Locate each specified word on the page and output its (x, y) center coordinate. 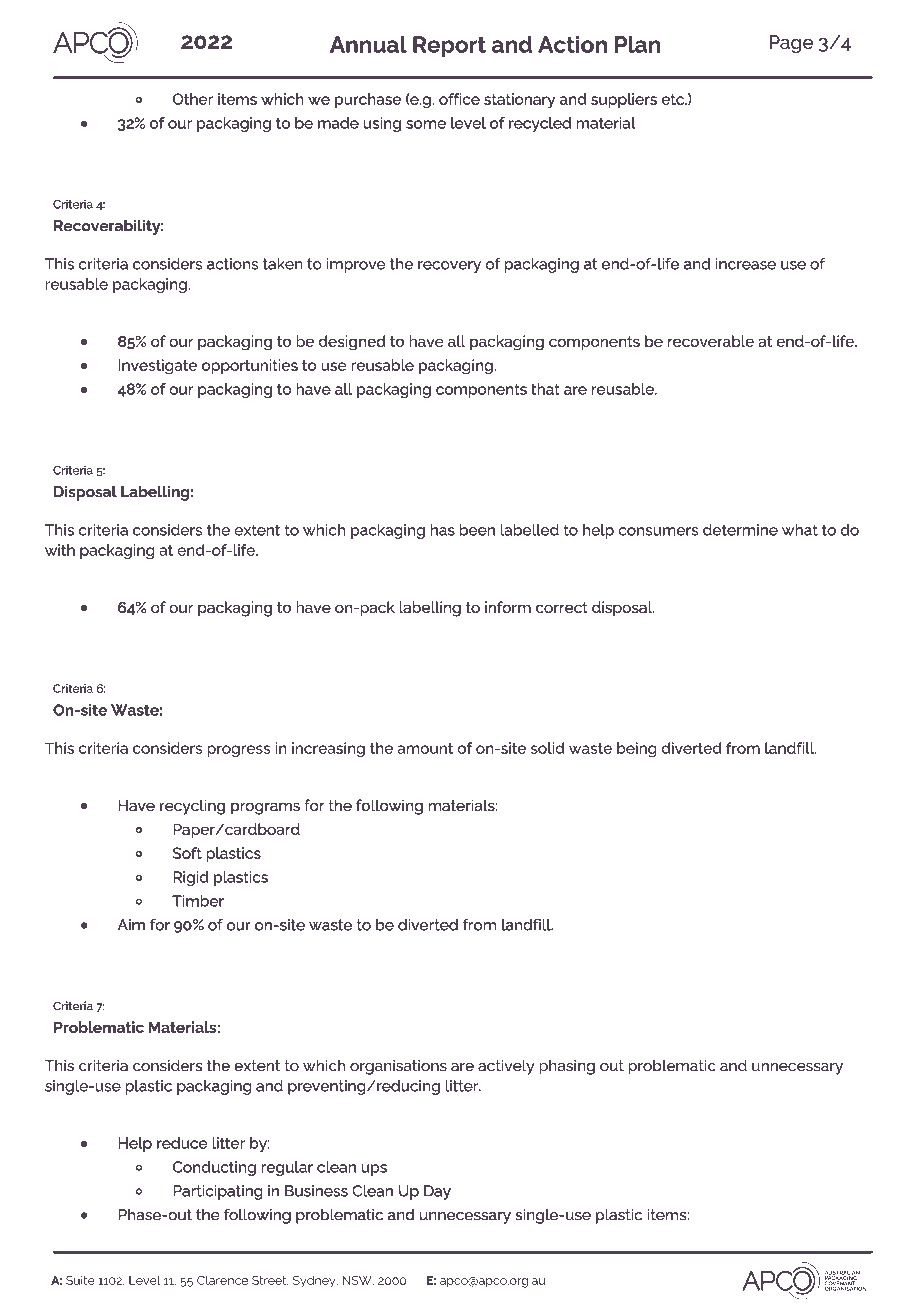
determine (740, 530)
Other (193, 99)
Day (437, 1192)
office (459, 99)
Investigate (157, 367)
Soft (187, 853)
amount (425, 748)
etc (673, 99)
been (477, 530)
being (637, 749)
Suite (80, 1280)
